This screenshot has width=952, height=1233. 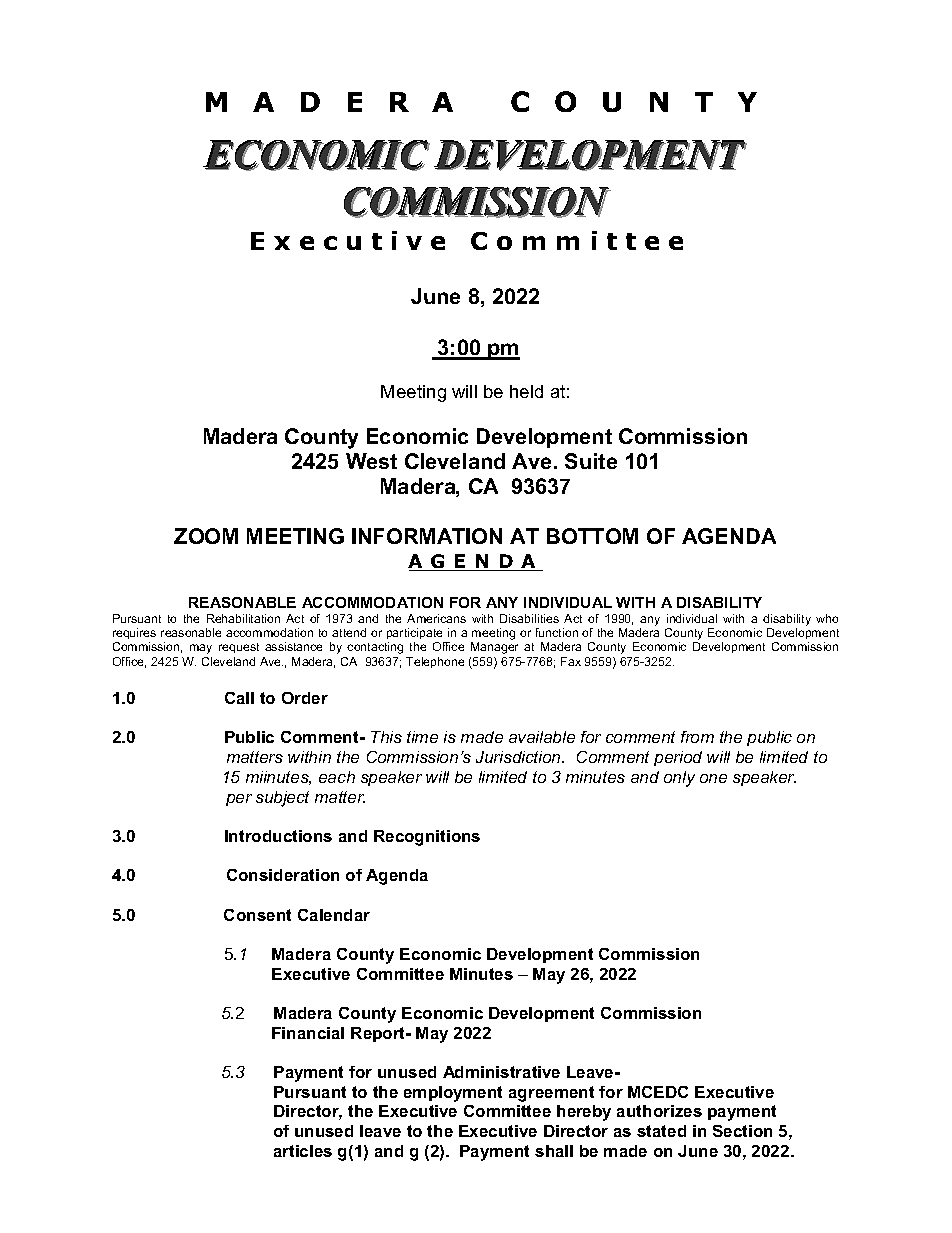 I want to click on Suite, so click(x=591, y=461).
